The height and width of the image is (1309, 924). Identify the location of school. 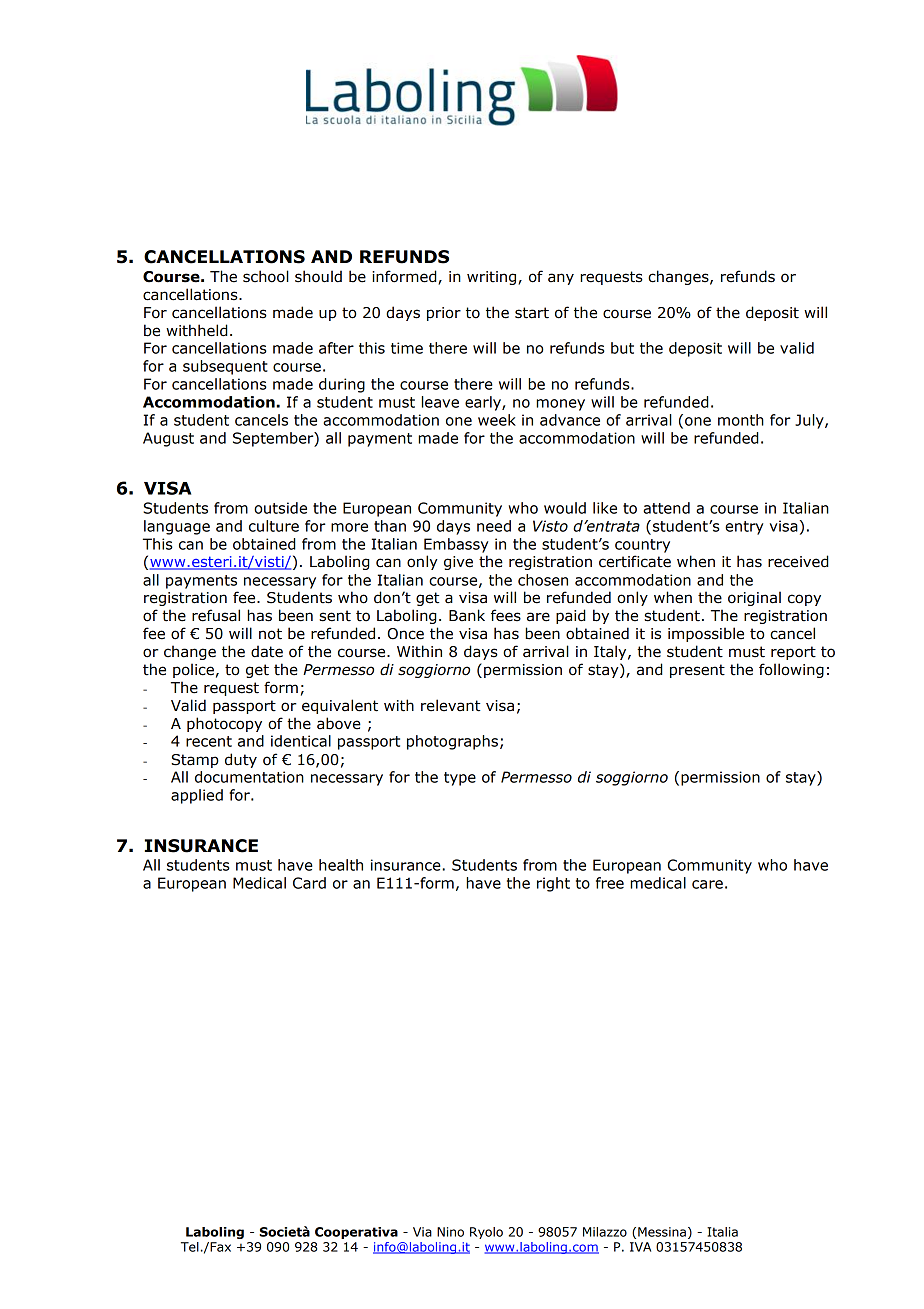
(266, 276).
